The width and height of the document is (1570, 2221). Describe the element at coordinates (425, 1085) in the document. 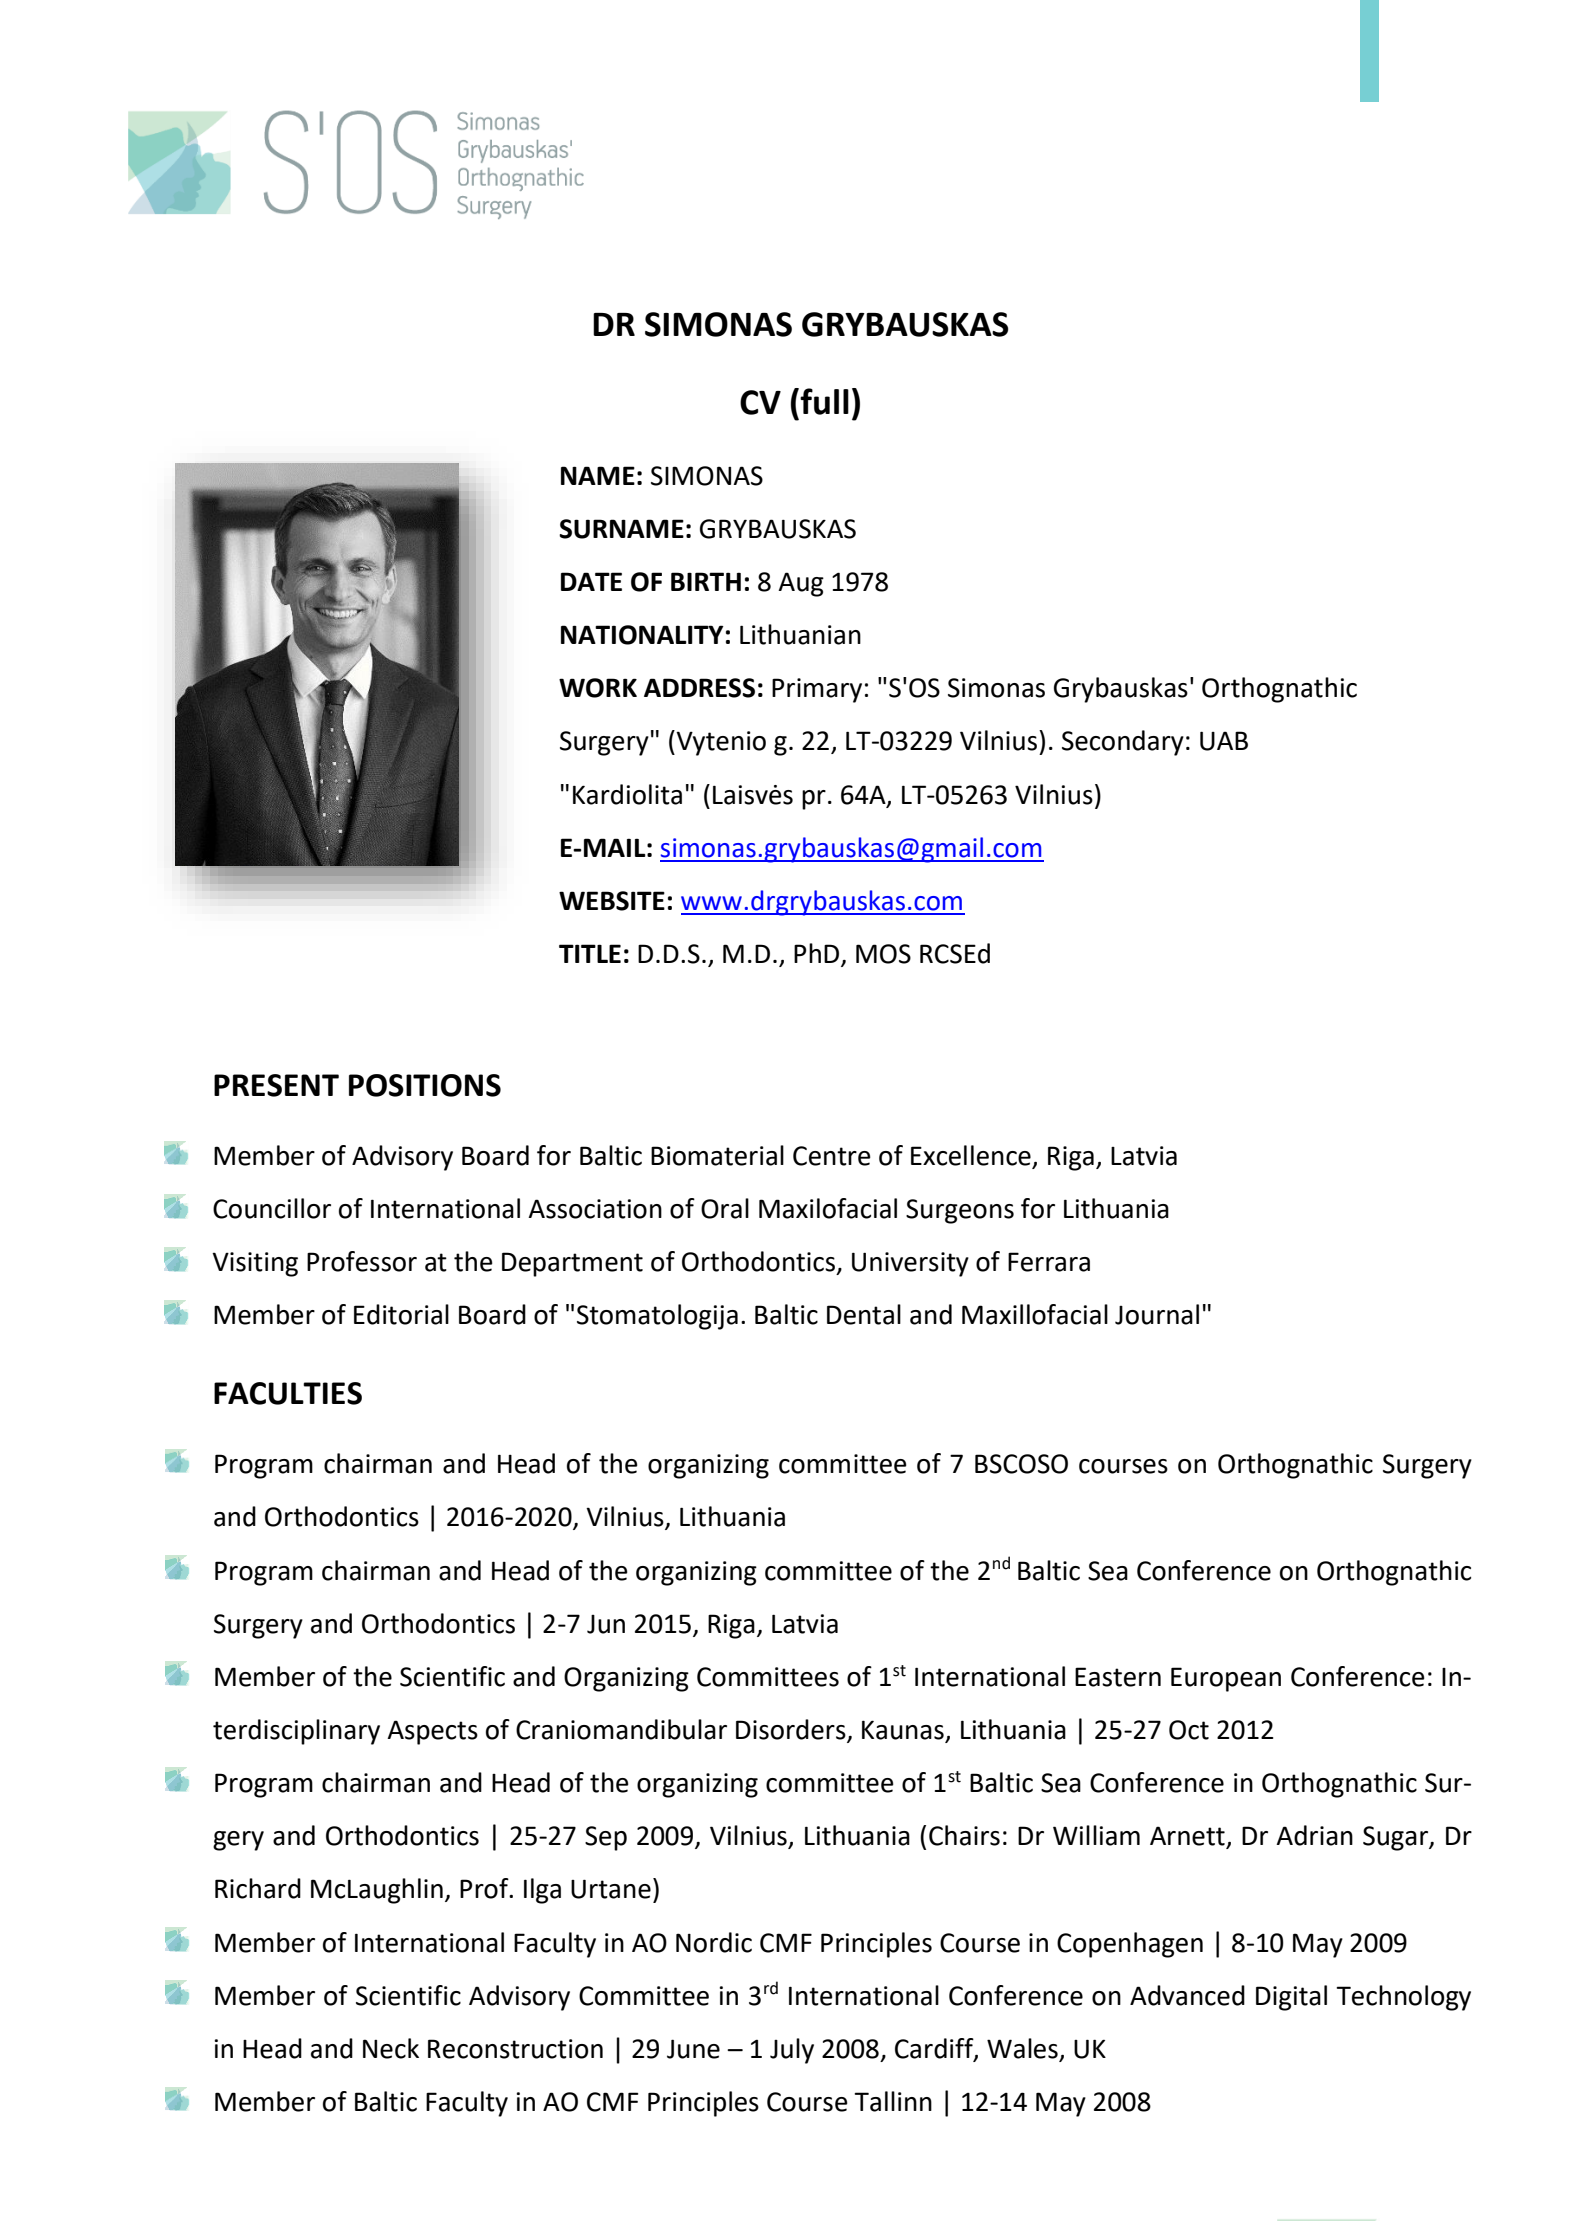

I see `POSITIONS` at that location.
